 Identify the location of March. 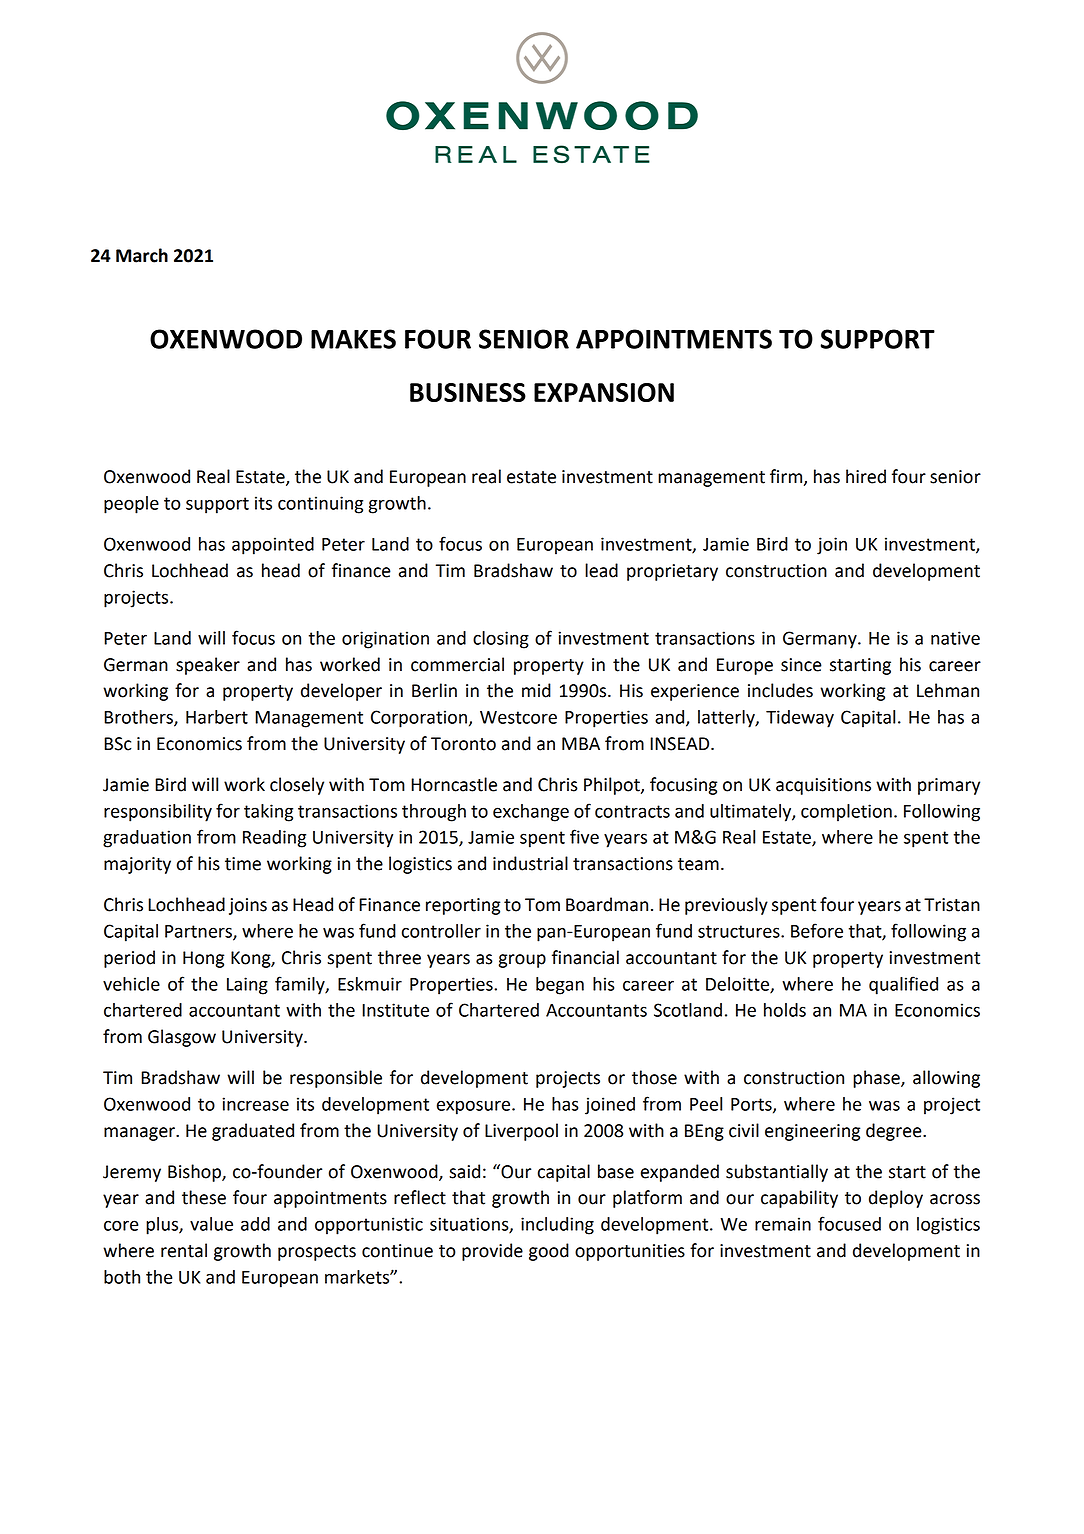
(142, 255).
